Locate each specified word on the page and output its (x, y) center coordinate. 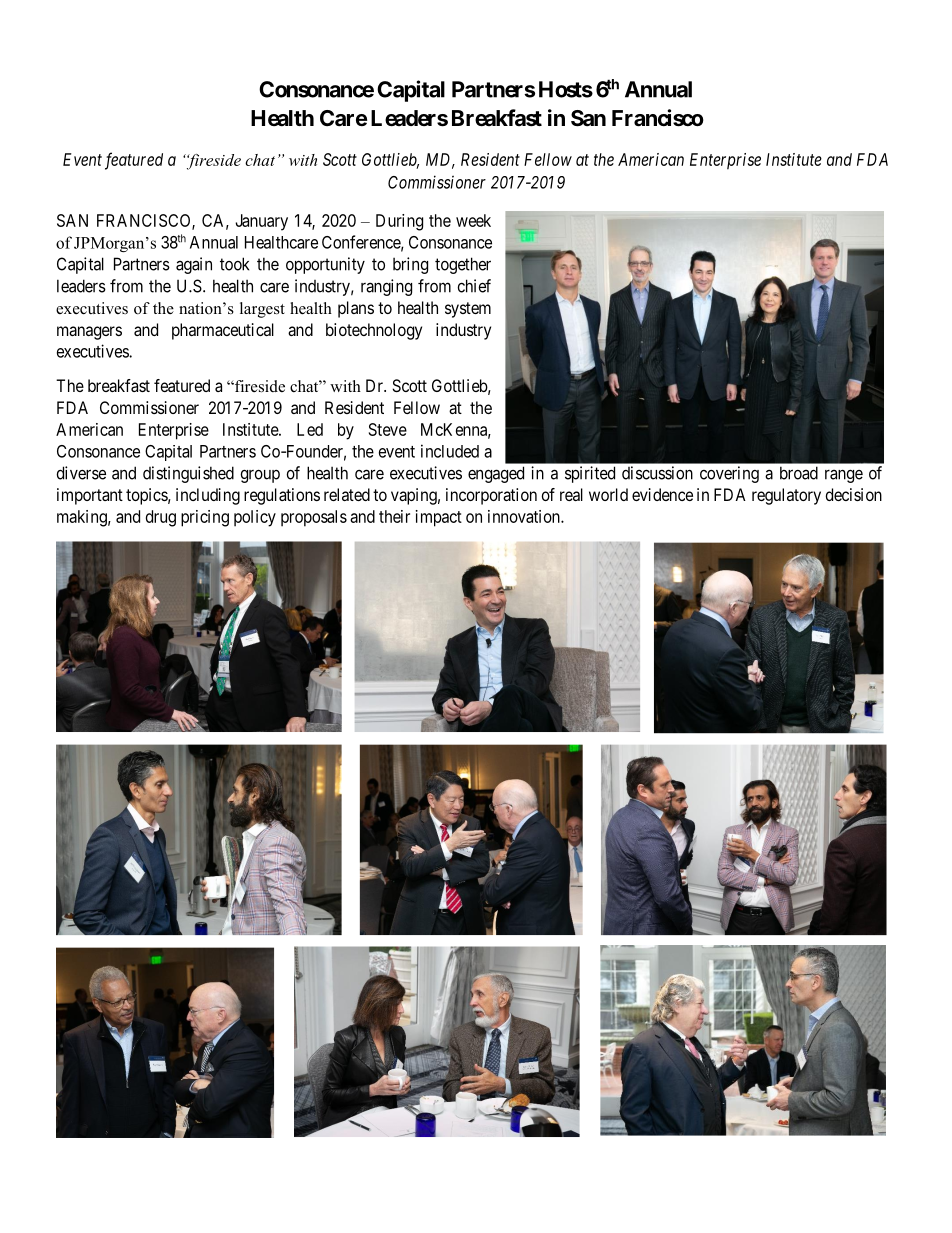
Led (310, 429)
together (463, 265)
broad (799, 473)
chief (474, 286)
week (473, 220)
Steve (388, 429)
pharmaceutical (223, 331)
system (468, 310)
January (261, 222)
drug (161, 518)
